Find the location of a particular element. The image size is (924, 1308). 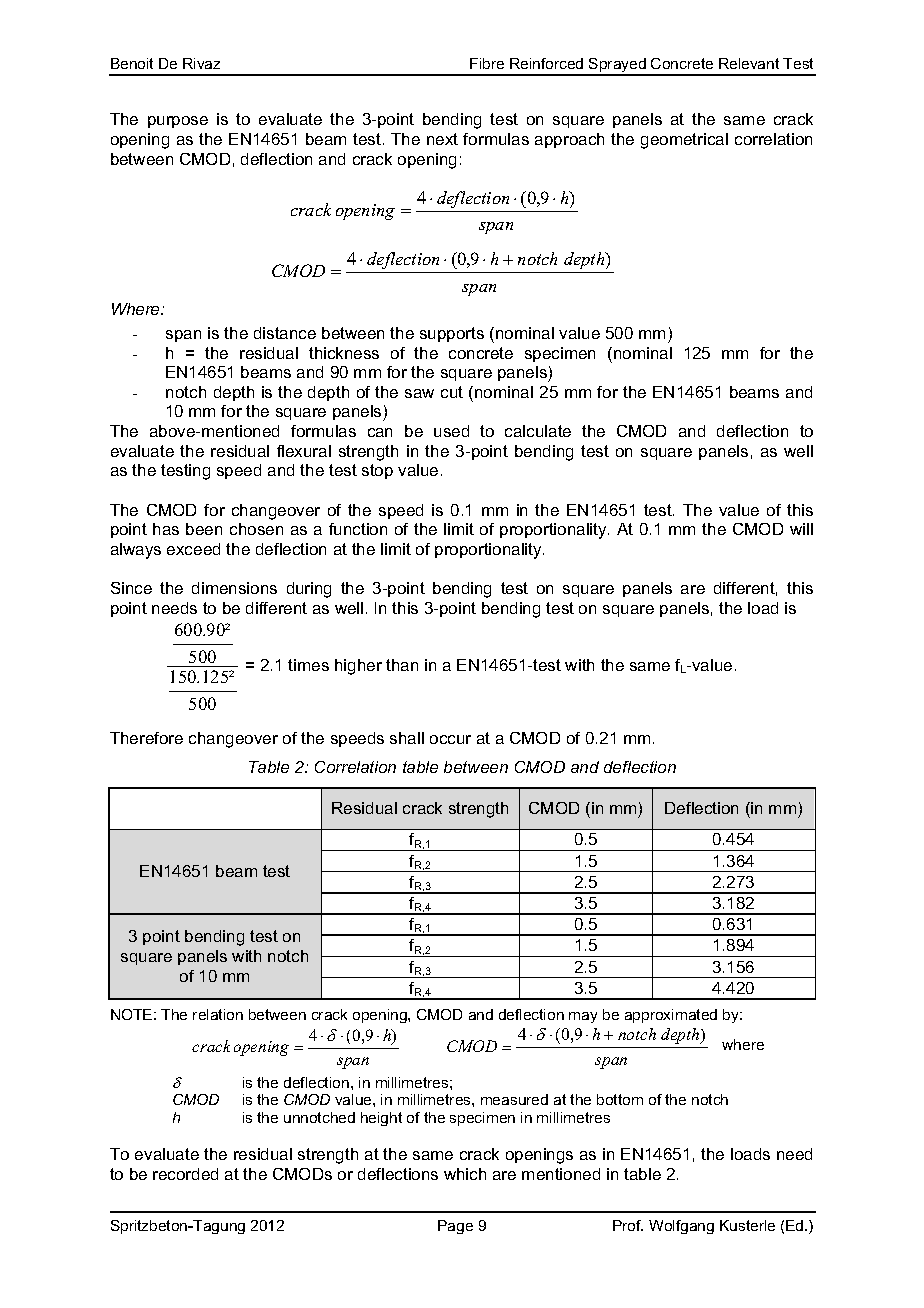

Therefore is located at coordinates (146, 738).
